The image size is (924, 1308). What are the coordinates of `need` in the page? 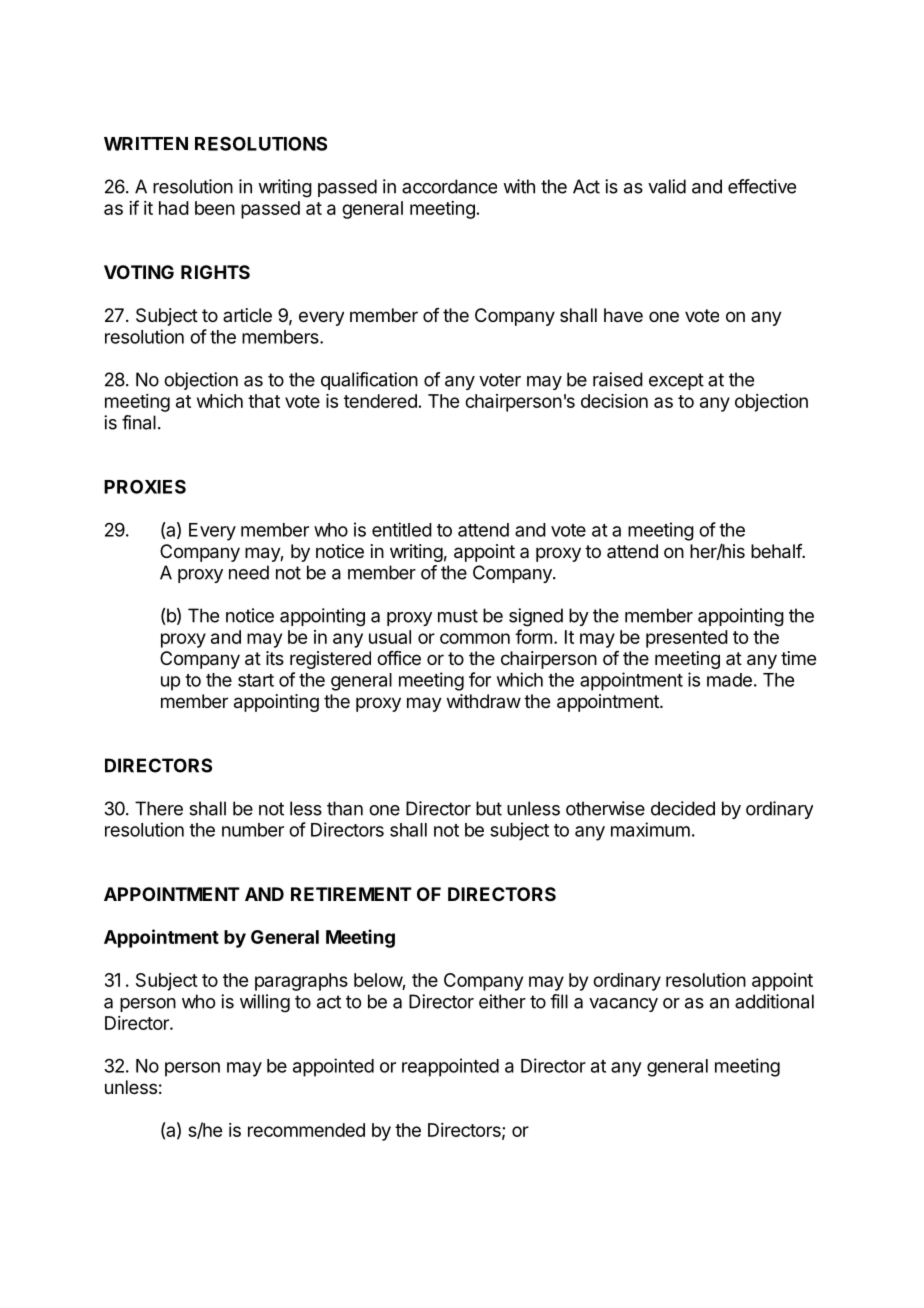 It's located at (249, 572).
